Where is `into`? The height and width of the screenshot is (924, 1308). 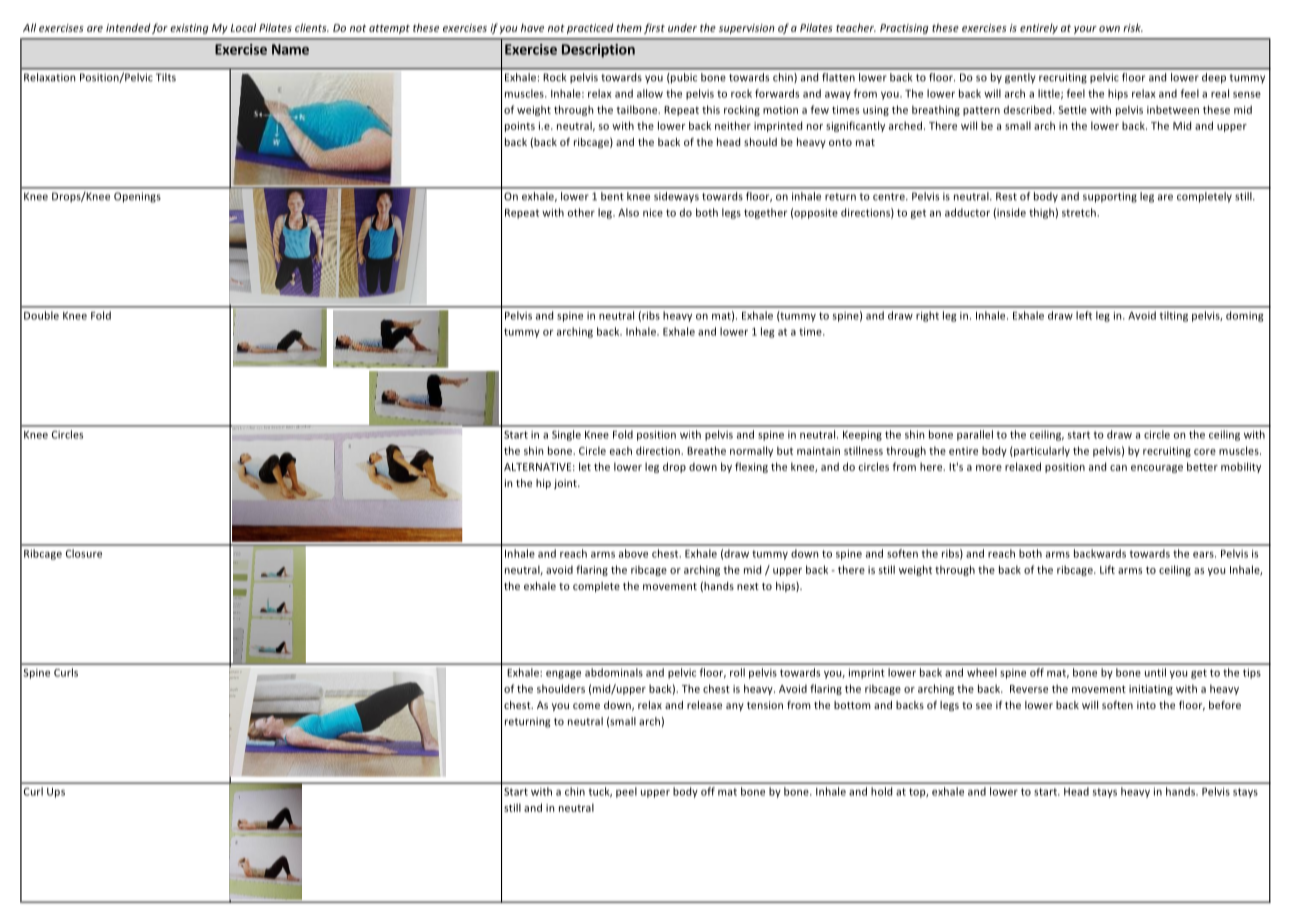
into is located at coordinates (1146, 705).
